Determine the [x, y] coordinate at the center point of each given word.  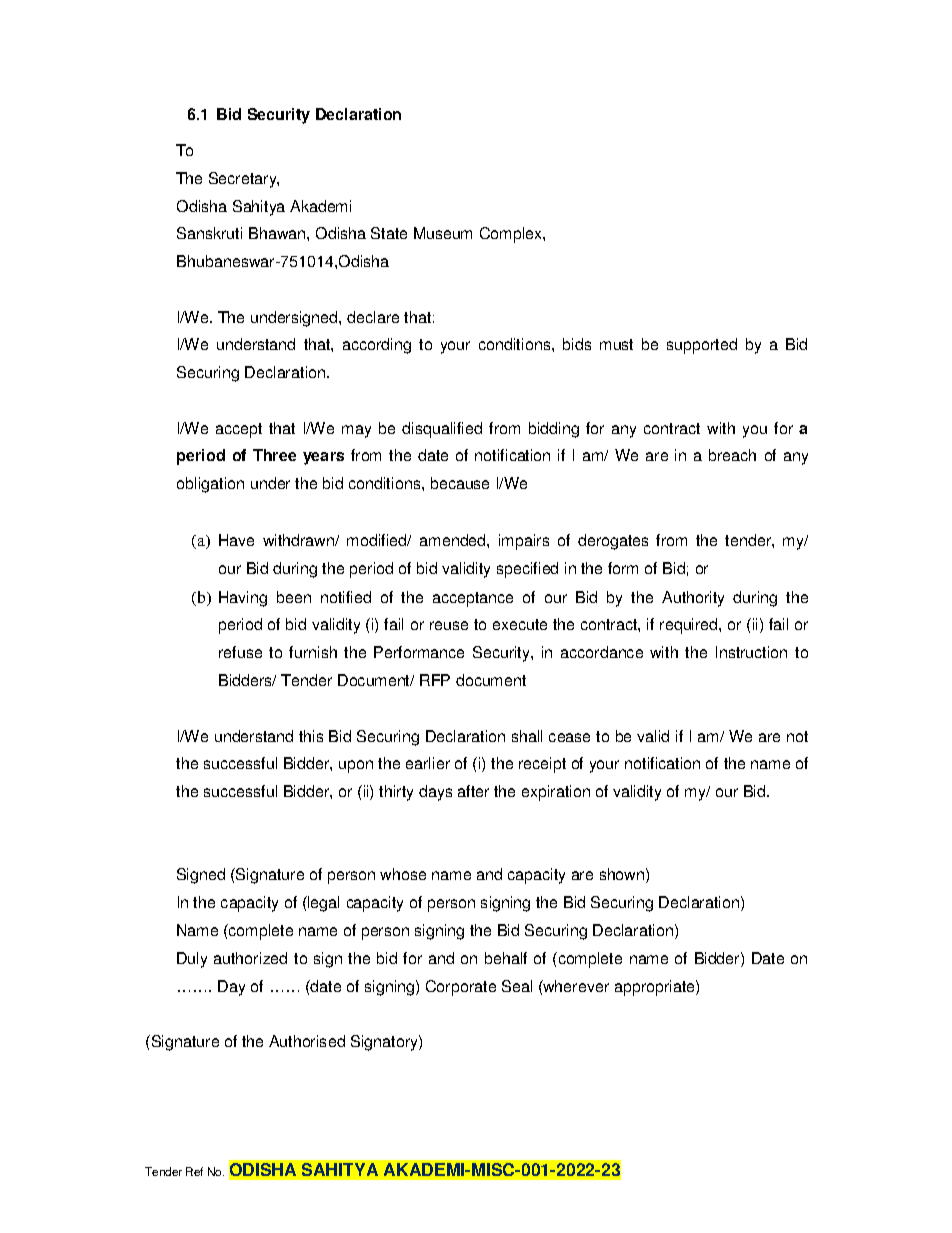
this [311, 736]
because [460, 483]
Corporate [461, 988]
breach [732, 455]
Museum [443, 233]
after [473, 791]
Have [236, 540]
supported [702, 346]
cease [569, 737]
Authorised [307, 1041]
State [389, 233]
